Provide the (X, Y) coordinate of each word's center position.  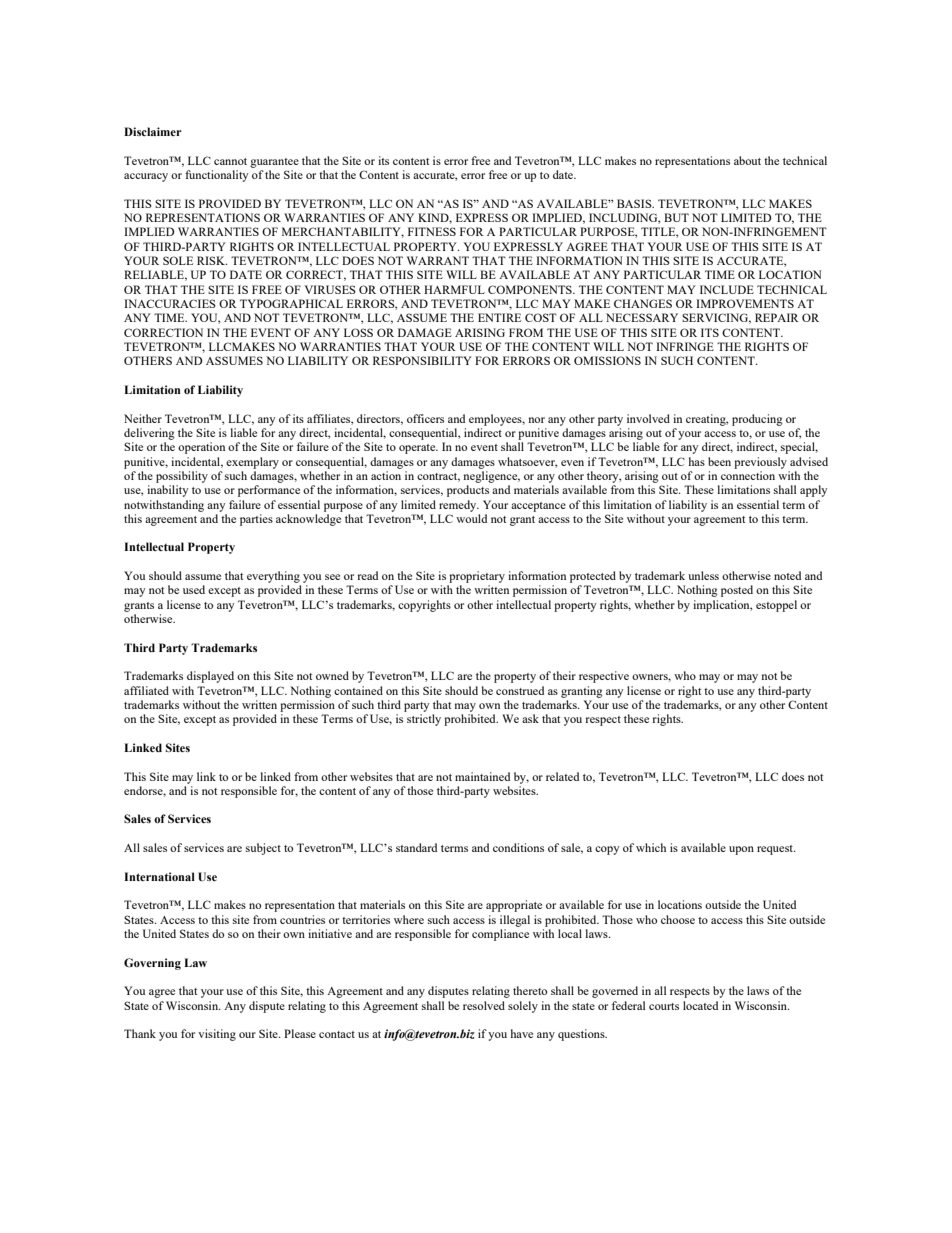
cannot (230, 161)
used (194, 589)
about (747, 160)
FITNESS (432, 231)
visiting (217, 1035)
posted (737, 591)
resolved (484, 1005)
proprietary (477, 577)
